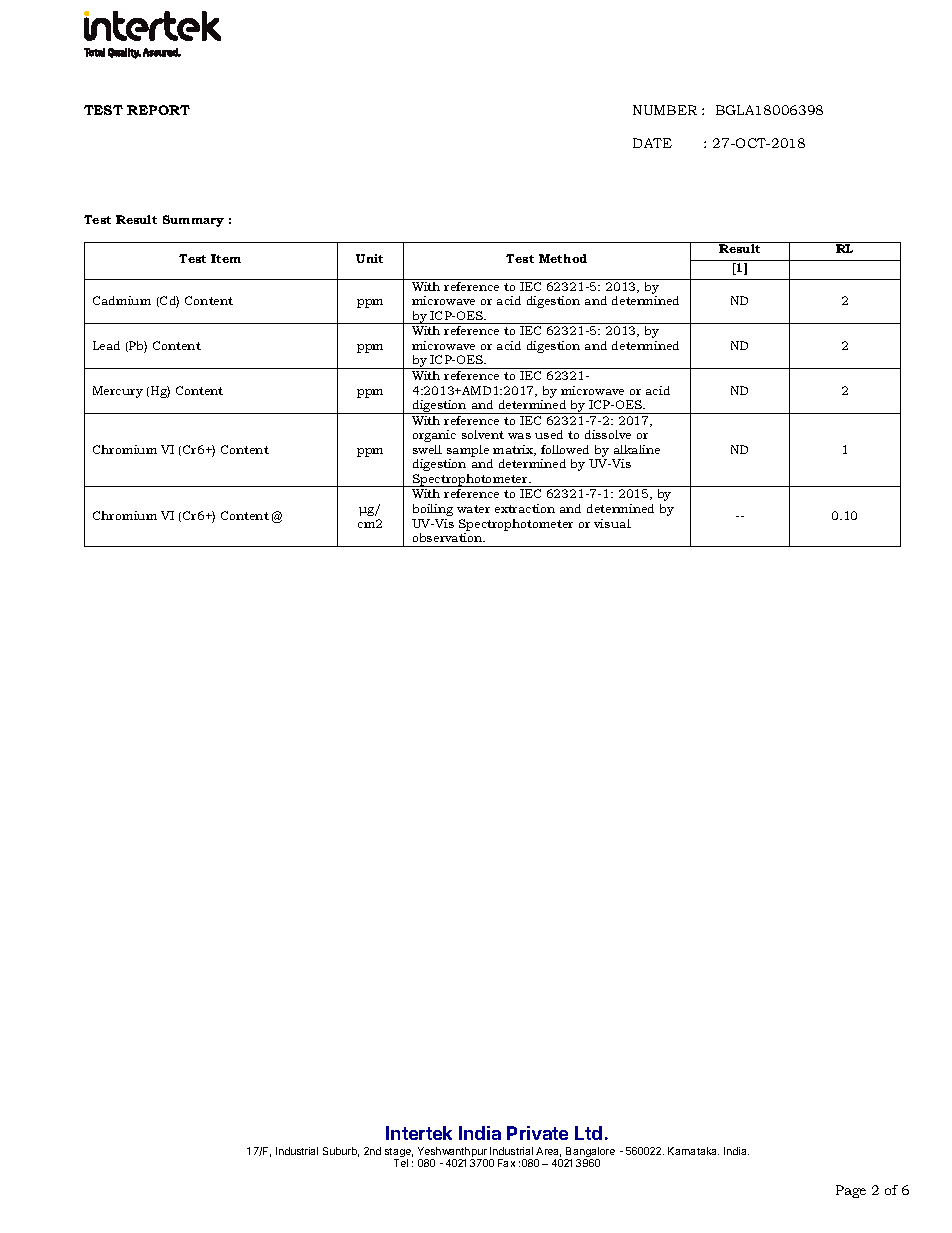 The image size is (952, 1233). I want to click on solvent, so click(483, 434).
